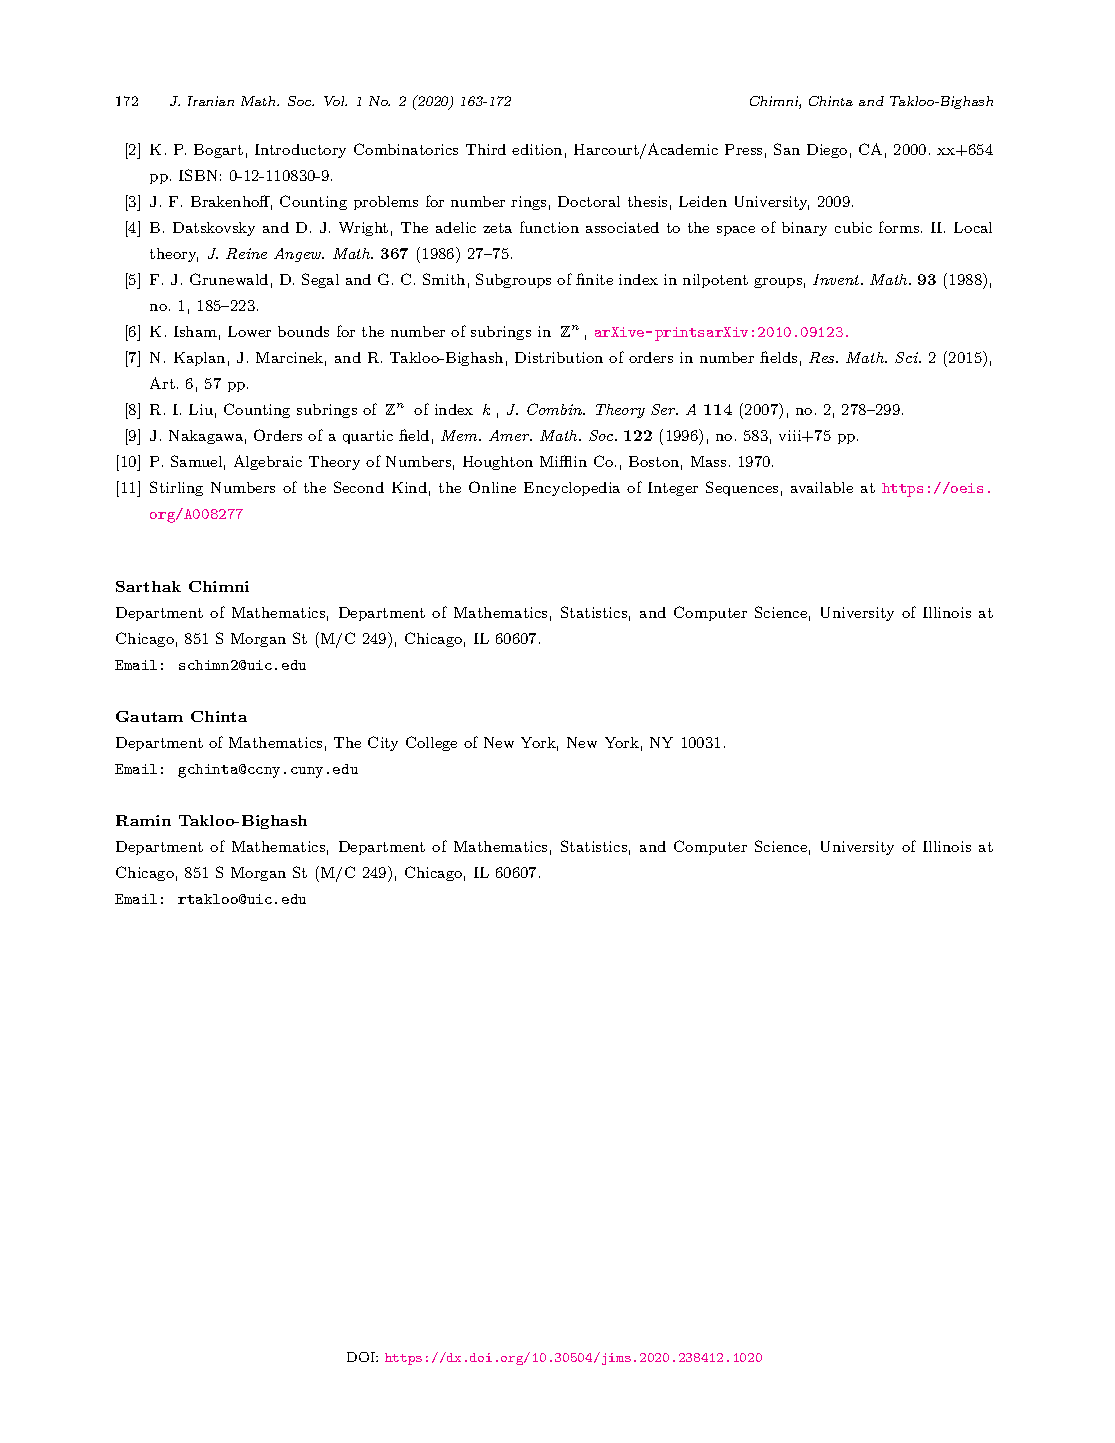  I want to click on College, so click(431, 743).
